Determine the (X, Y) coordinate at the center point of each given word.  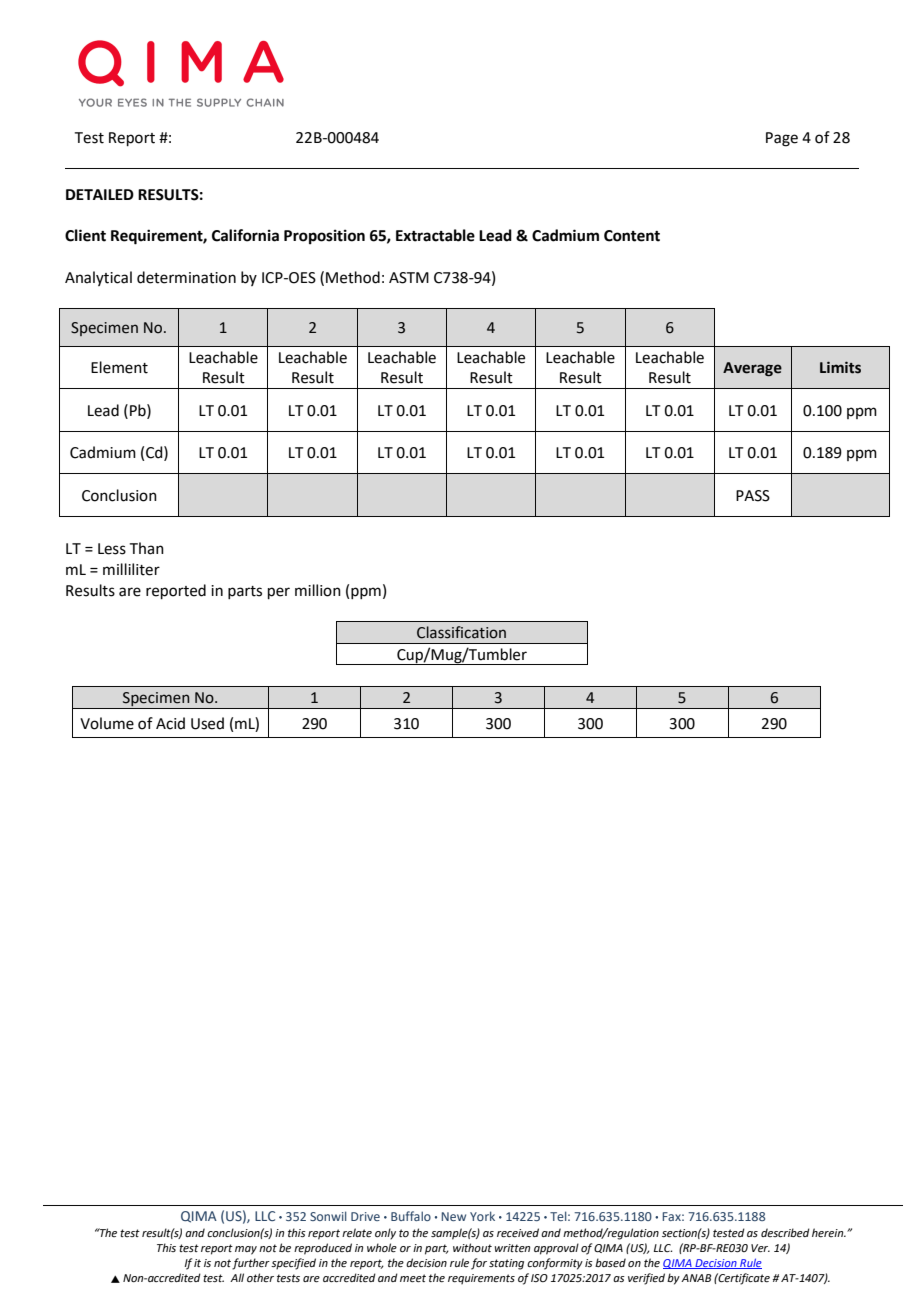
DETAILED (100, 194)
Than (147, 548)
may (246, 1250)
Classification (461, 632)
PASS (753, 496)
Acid (170, 723)
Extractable (435, 235)
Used (207, 723)
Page (782, 139)
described (785, 1232)
